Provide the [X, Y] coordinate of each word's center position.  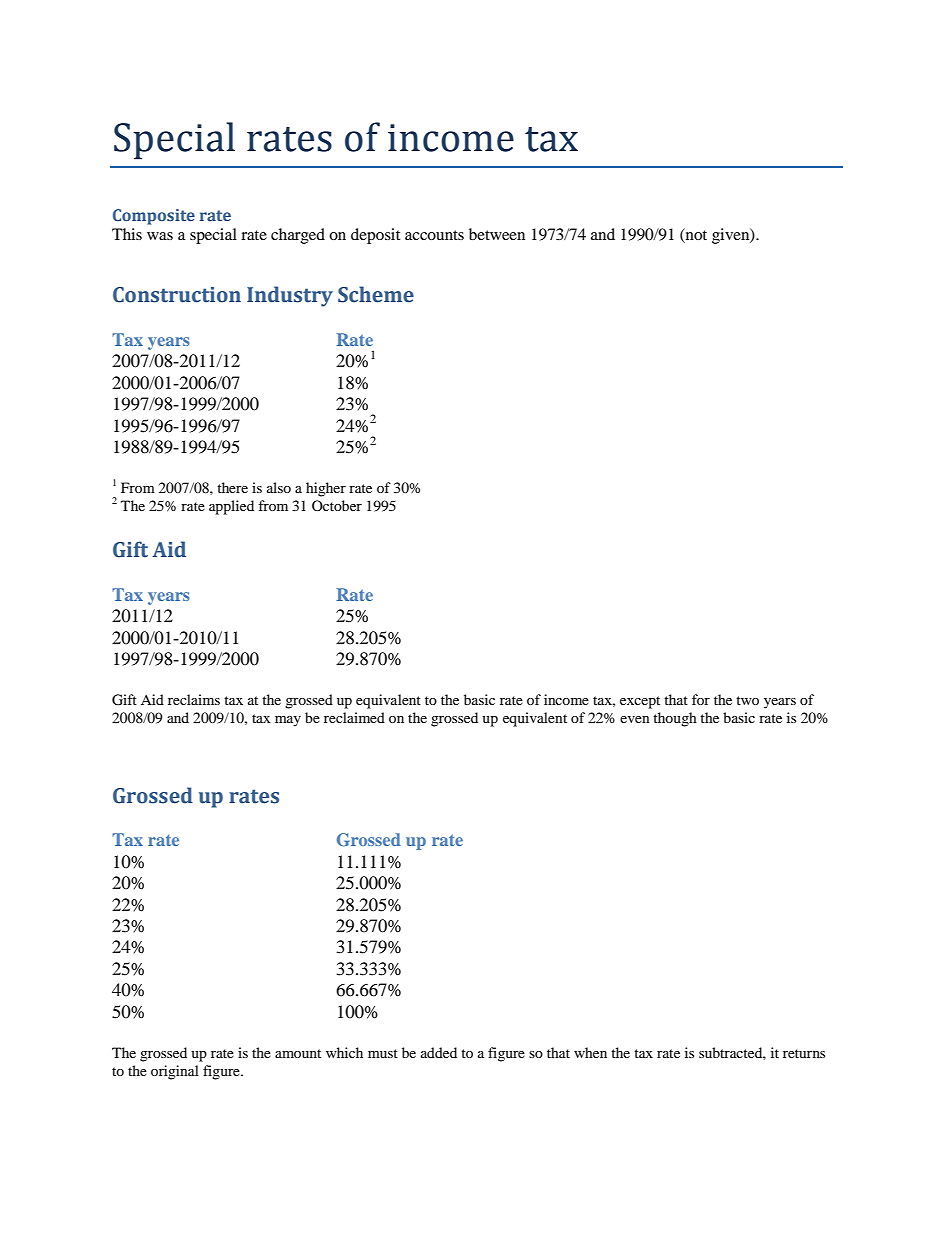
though [675, 719]
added [439, 1052]
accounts [434, 235]
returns [804, 1053]
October [337, 505]
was [160, 236]
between [497, 234]
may [288, 721]
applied [231, 507]
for [701, 699]
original [175, 1072]
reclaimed [354, 717]
